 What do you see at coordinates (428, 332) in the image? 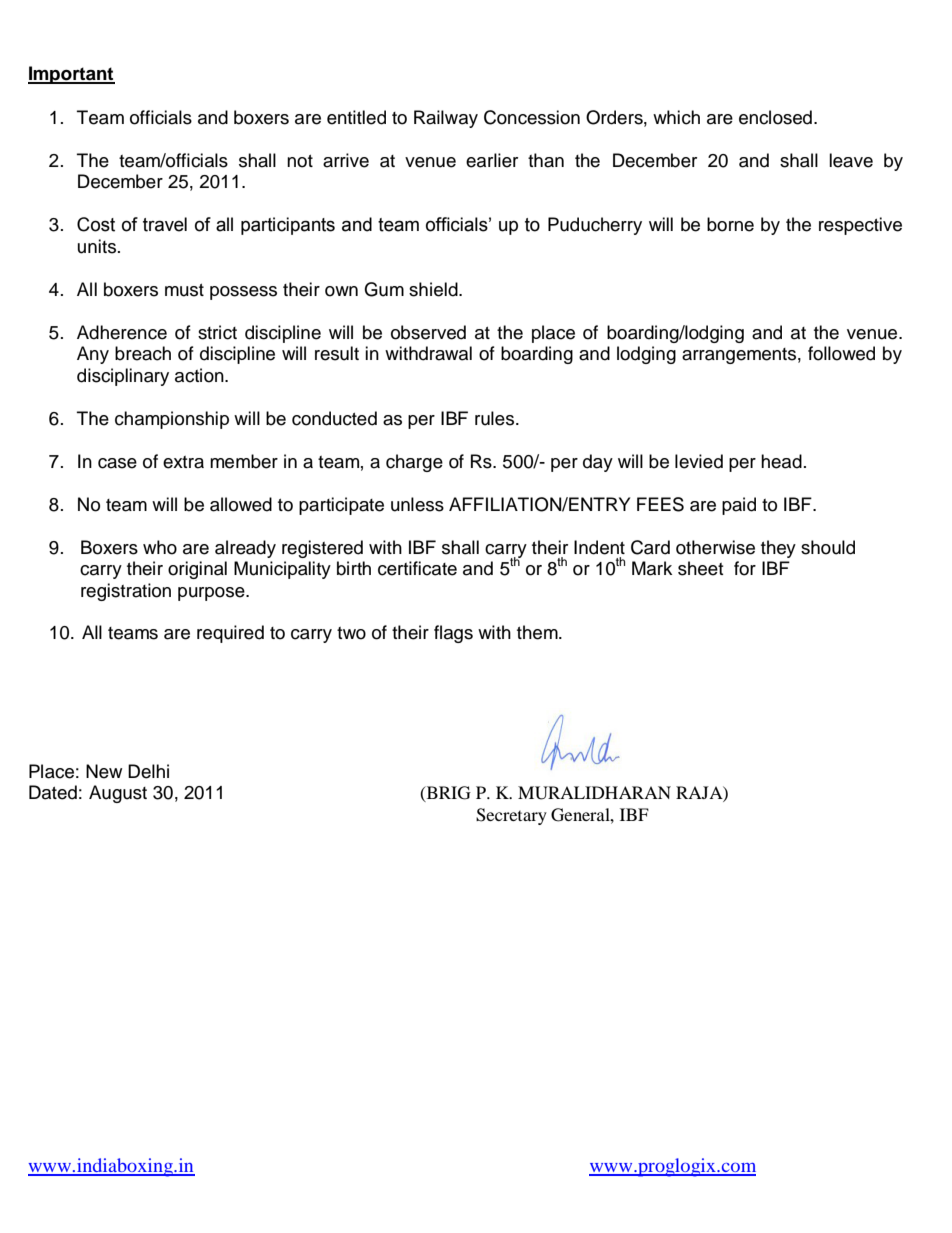
I see `observed` at bounding box center [428, 332].
